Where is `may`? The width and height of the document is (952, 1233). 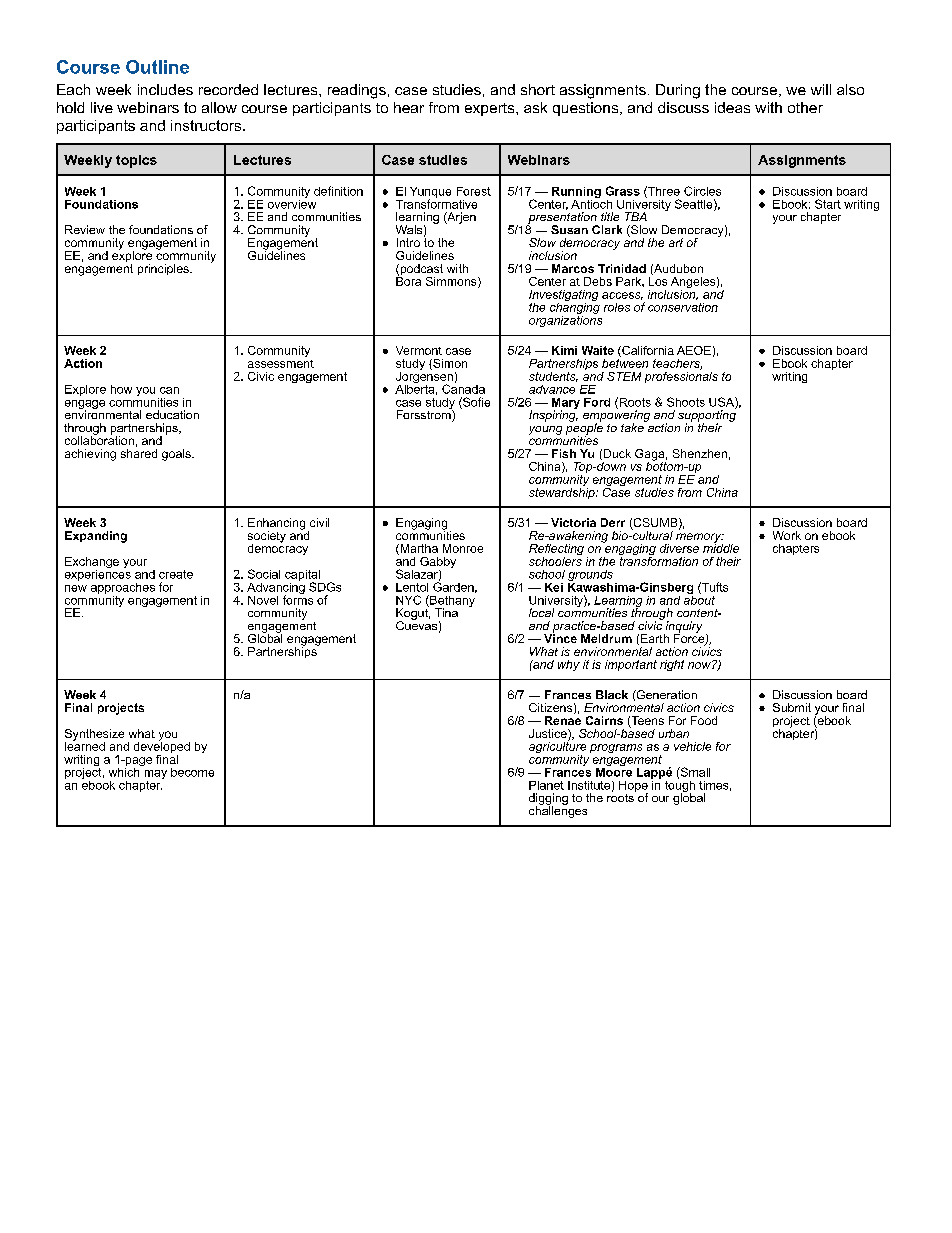
may is located at coordinates (156, 776).
